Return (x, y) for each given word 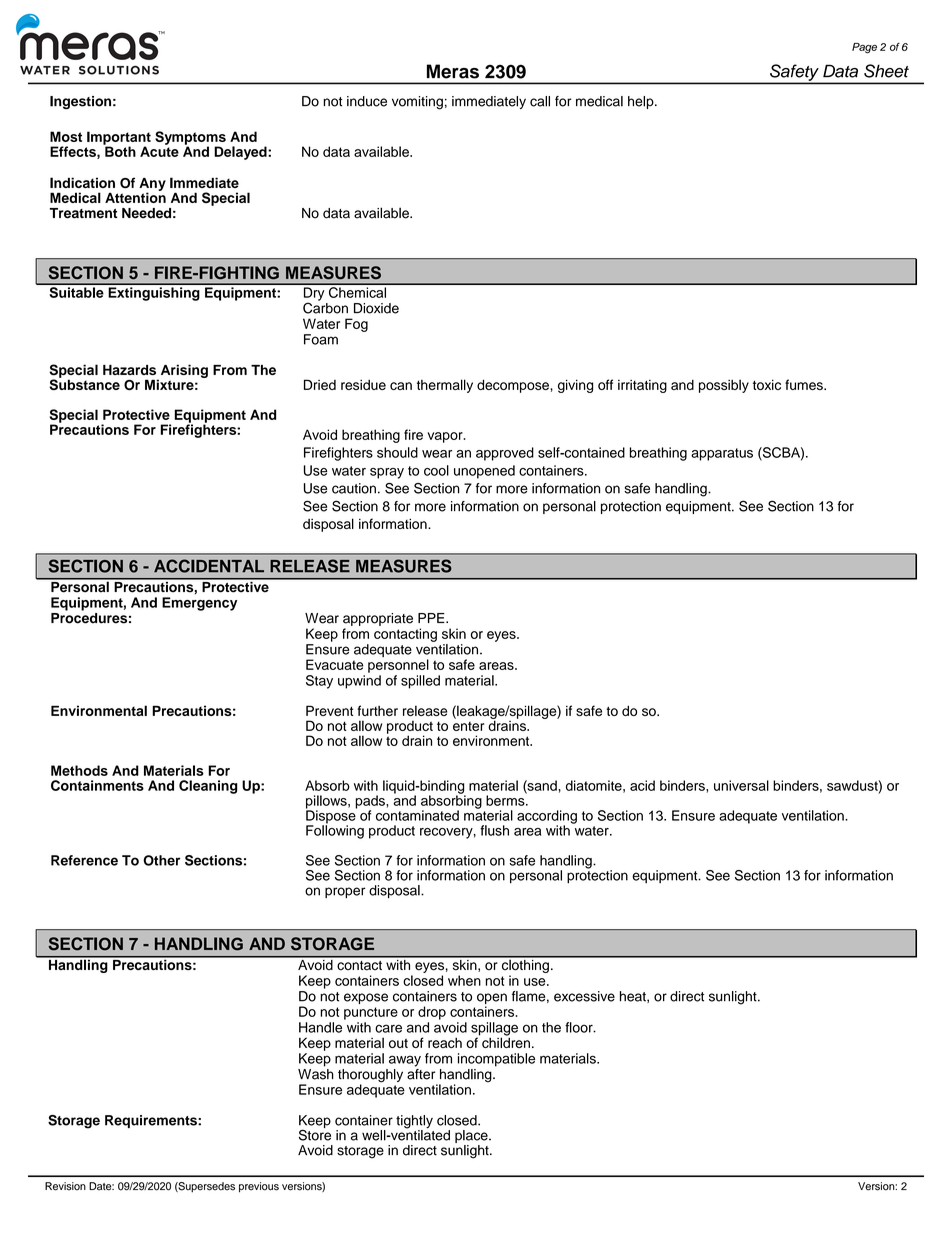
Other (161, 860)
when (464, 980)
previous (259, 1187)
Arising (183, 372)
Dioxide (376, 308)
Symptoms (190, 139)
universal (741, 785)
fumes (805, 384)
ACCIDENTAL (209, 566)
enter (468, 726)
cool (436, 470)
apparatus (722, 454)
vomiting (417, 103)
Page (864, 48)
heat (634, 997)
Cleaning (208, 787)
